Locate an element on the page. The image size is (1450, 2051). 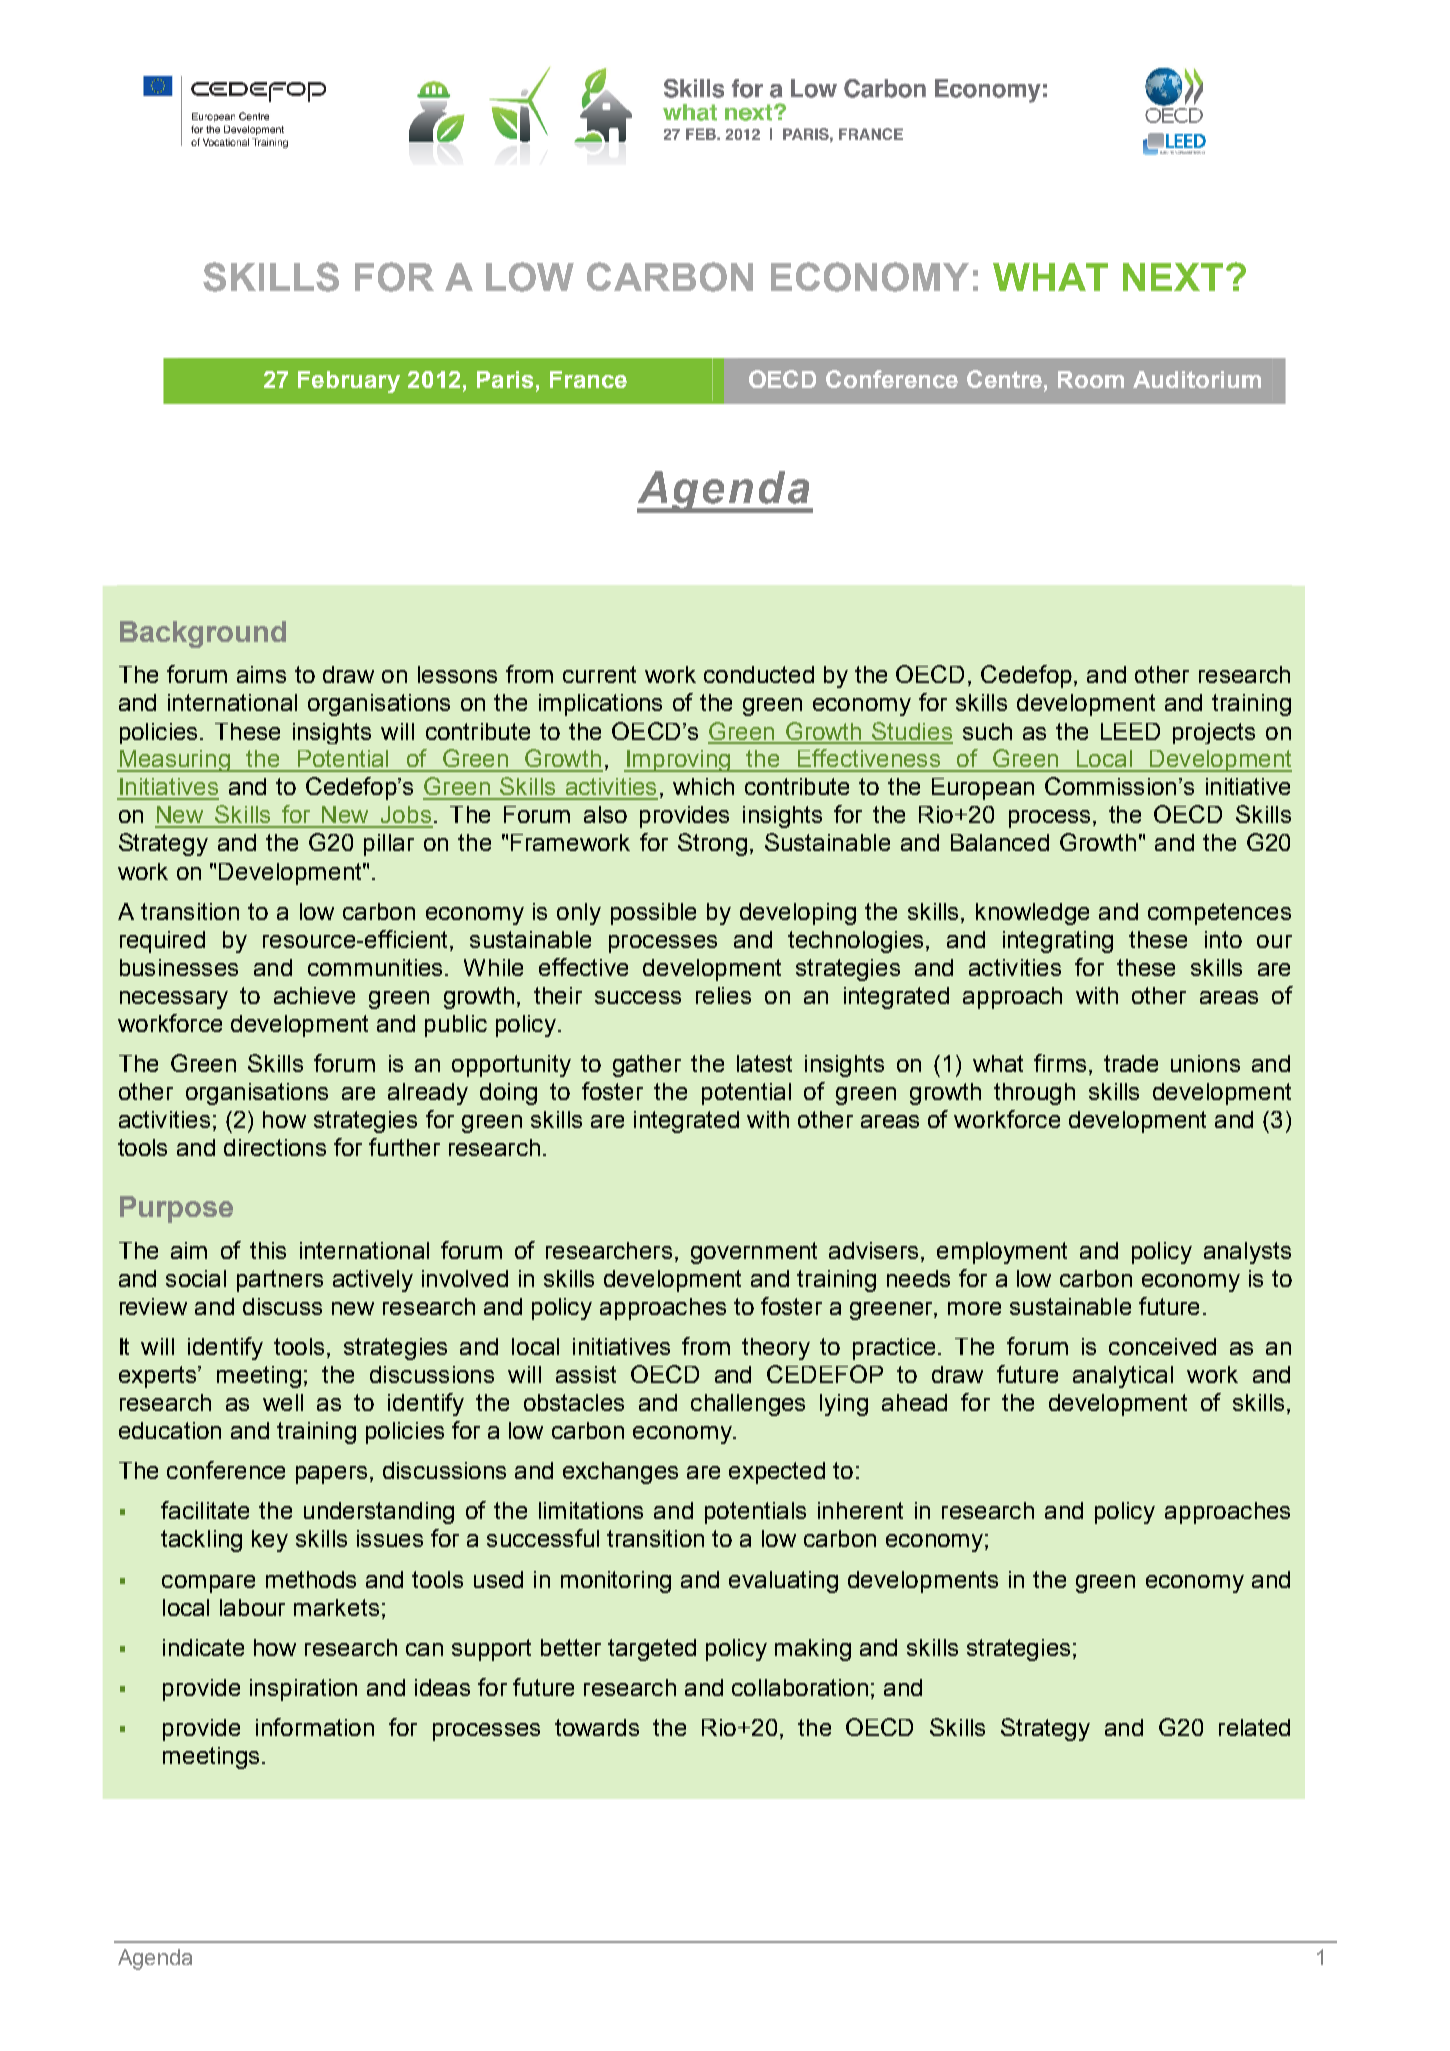
well is located at coordinates (283, 1402).
